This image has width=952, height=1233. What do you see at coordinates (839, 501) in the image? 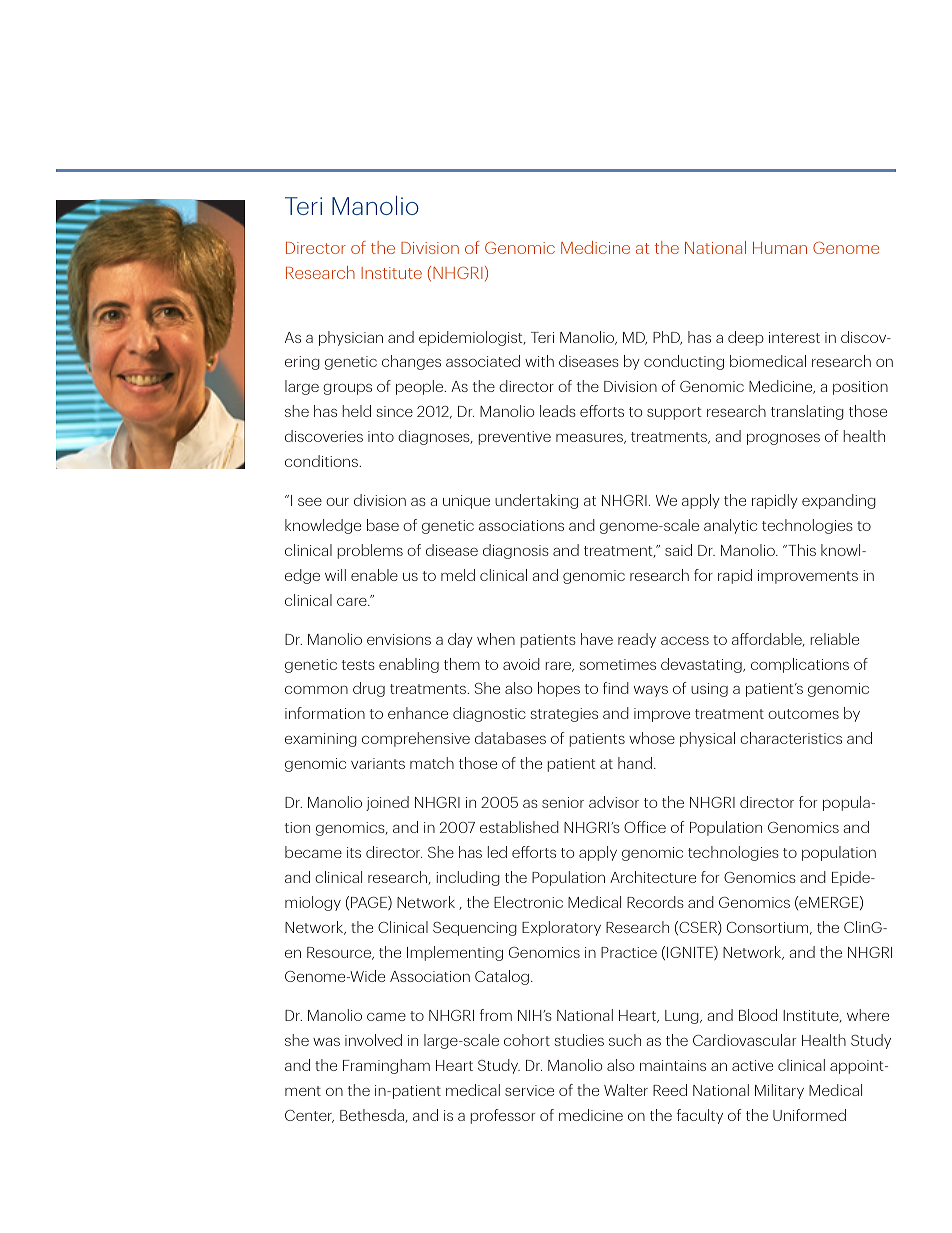
I see `expanding` at bounding box center [839, 501].
